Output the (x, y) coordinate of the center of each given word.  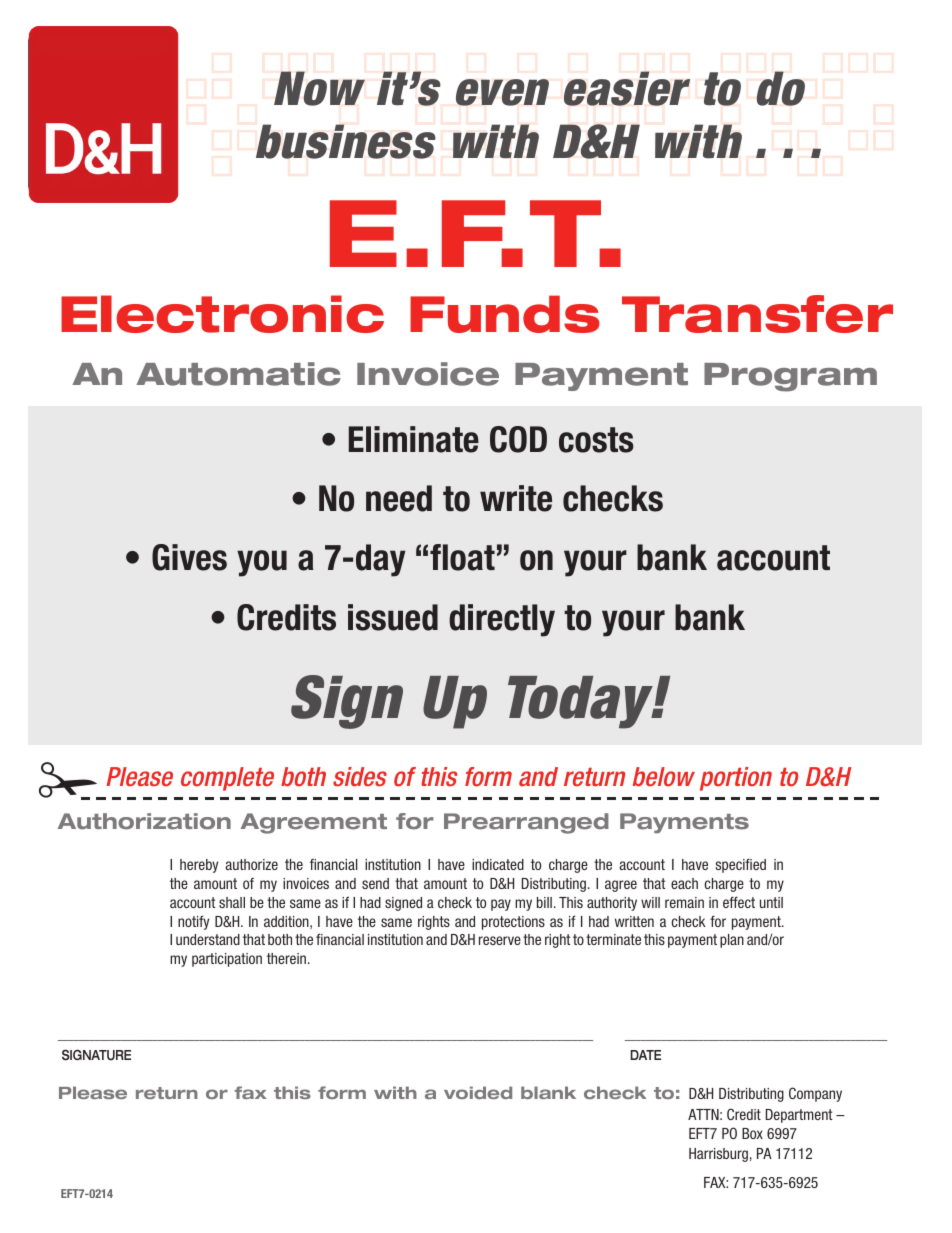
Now (319, 88)
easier (627, 88)
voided (478, 1092)
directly (502, 620)
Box (752, 1133)
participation (227, 960)
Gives (189, 557)
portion (736, 779)
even (502, 92)
